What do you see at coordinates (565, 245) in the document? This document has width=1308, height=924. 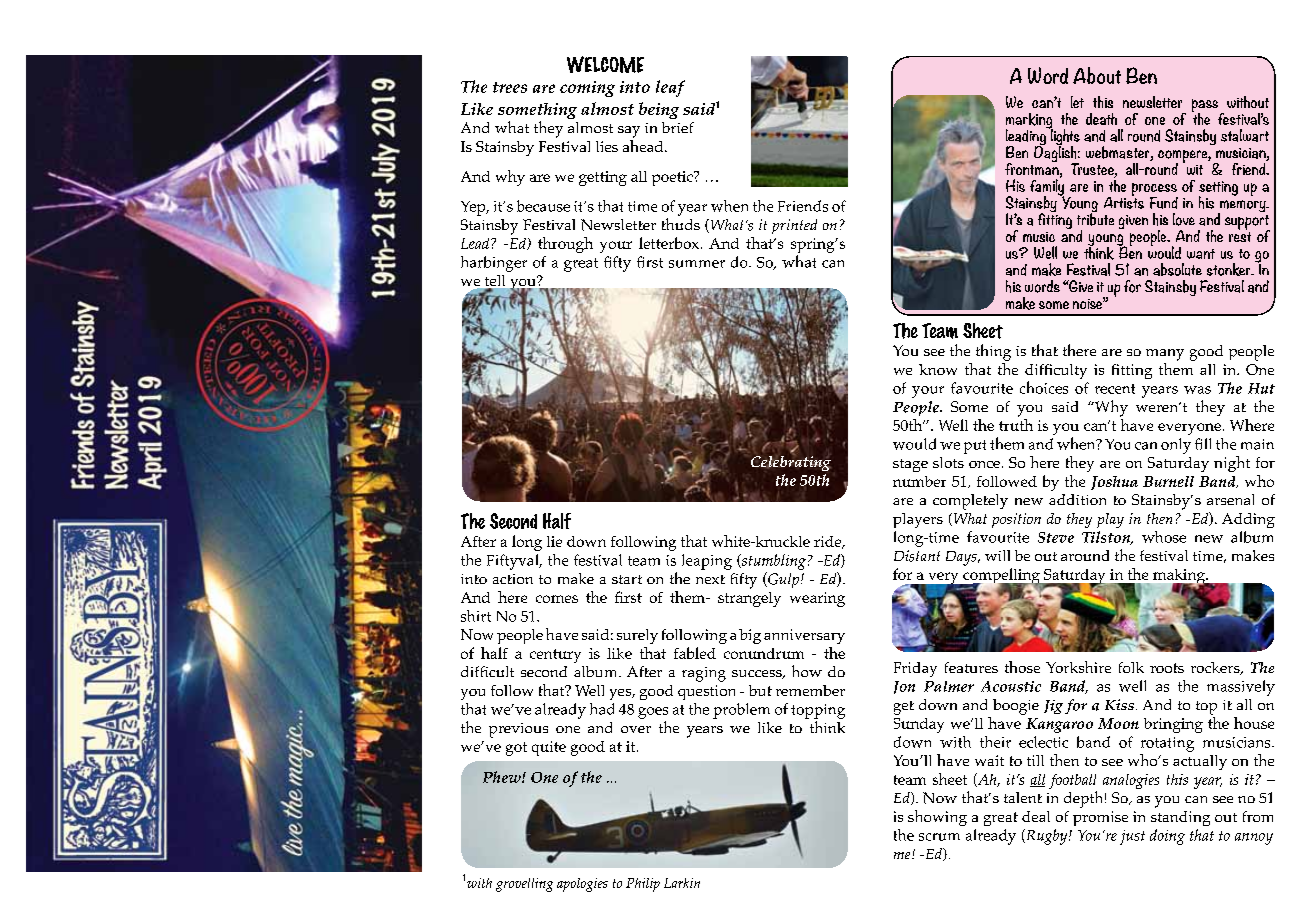 I see `through` at bounding box center [565, 245].
